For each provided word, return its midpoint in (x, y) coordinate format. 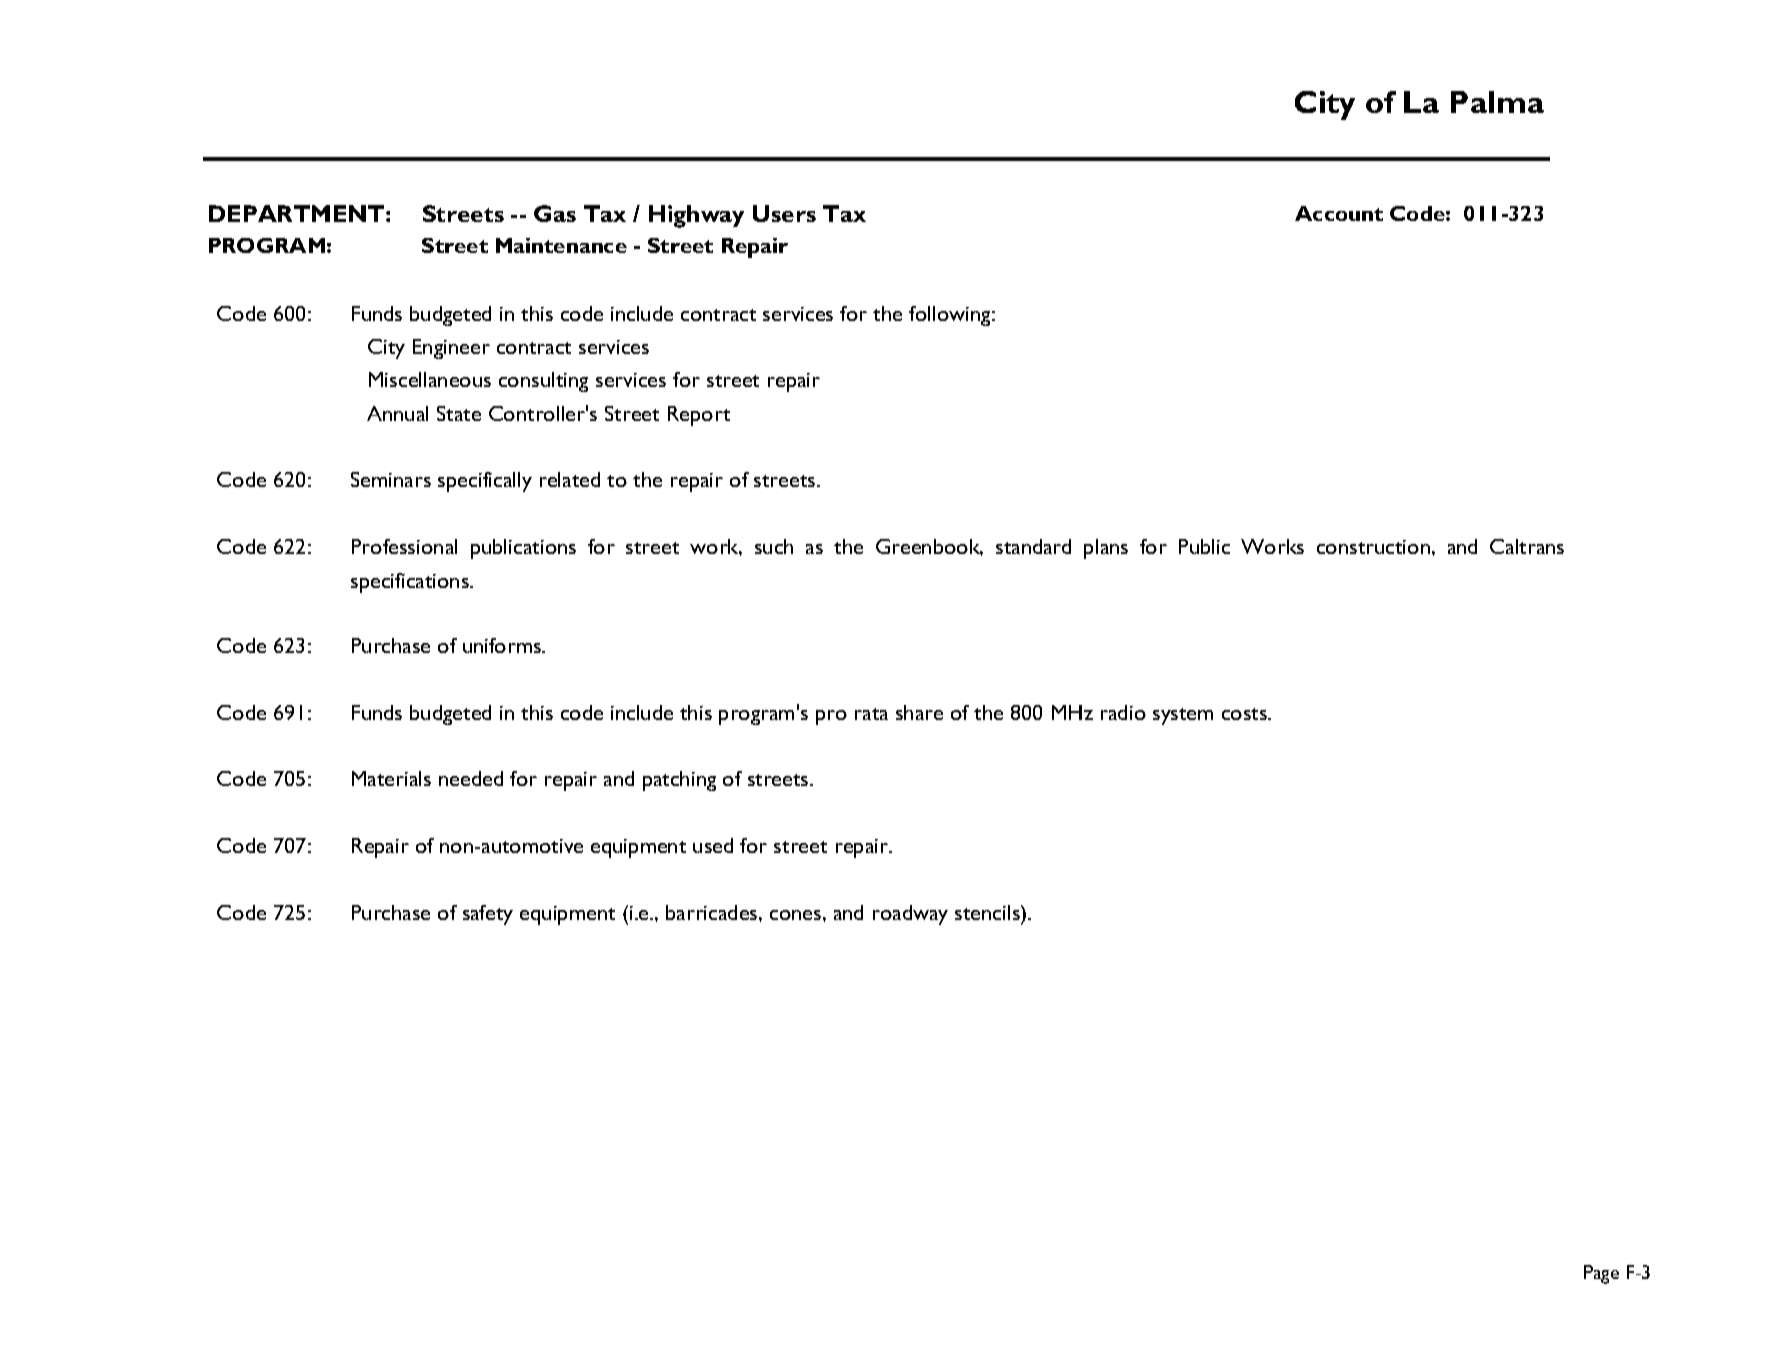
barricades (713, 912)
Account (1339, 213)
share (919, 712)
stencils (988, 912)
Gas (555, 213)
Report (699, 416)
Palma (1497, 102)
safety (488, 915)
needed (471, 778)
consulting (543, 382)
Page (1601, 1274)
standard (1033, 546)
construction (1373, 547)
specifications (411, 583)
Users (784, 213)
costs (1245, 714)
